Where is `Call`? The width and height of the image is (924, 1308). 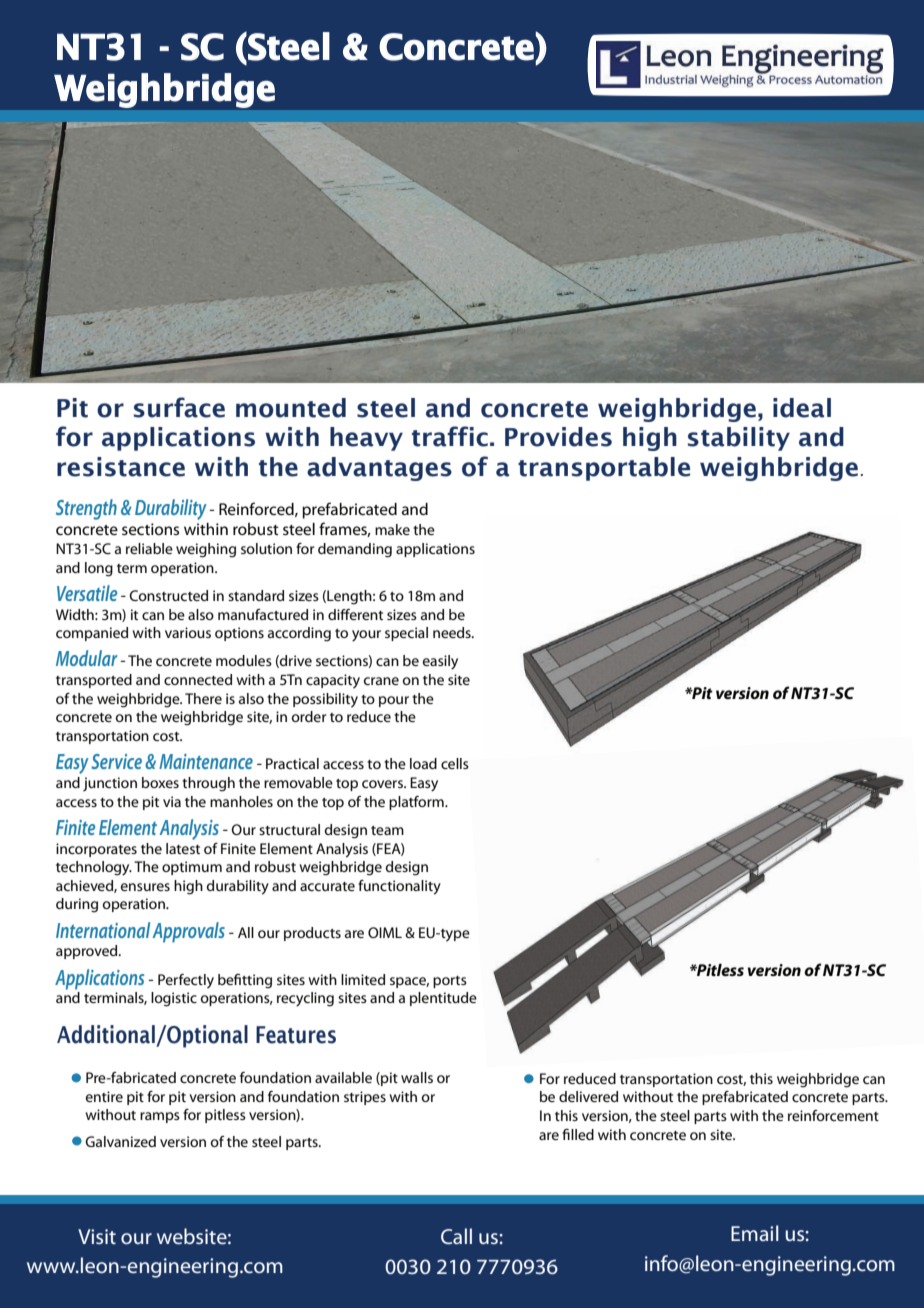 Call is located at coordinates (456, 1236).
